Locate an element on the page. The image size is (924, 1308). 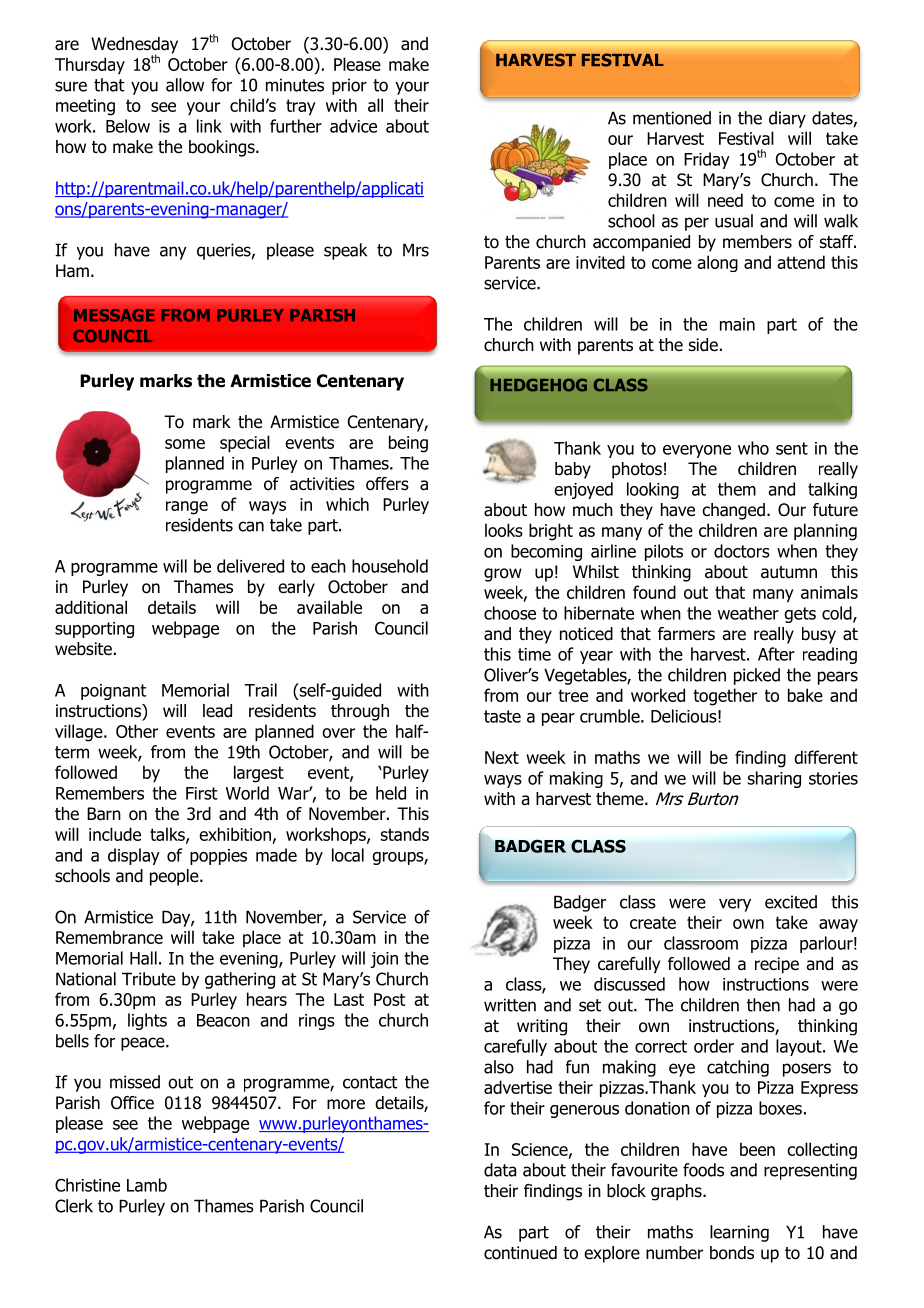
allow is located at coordinates (185, 85).
